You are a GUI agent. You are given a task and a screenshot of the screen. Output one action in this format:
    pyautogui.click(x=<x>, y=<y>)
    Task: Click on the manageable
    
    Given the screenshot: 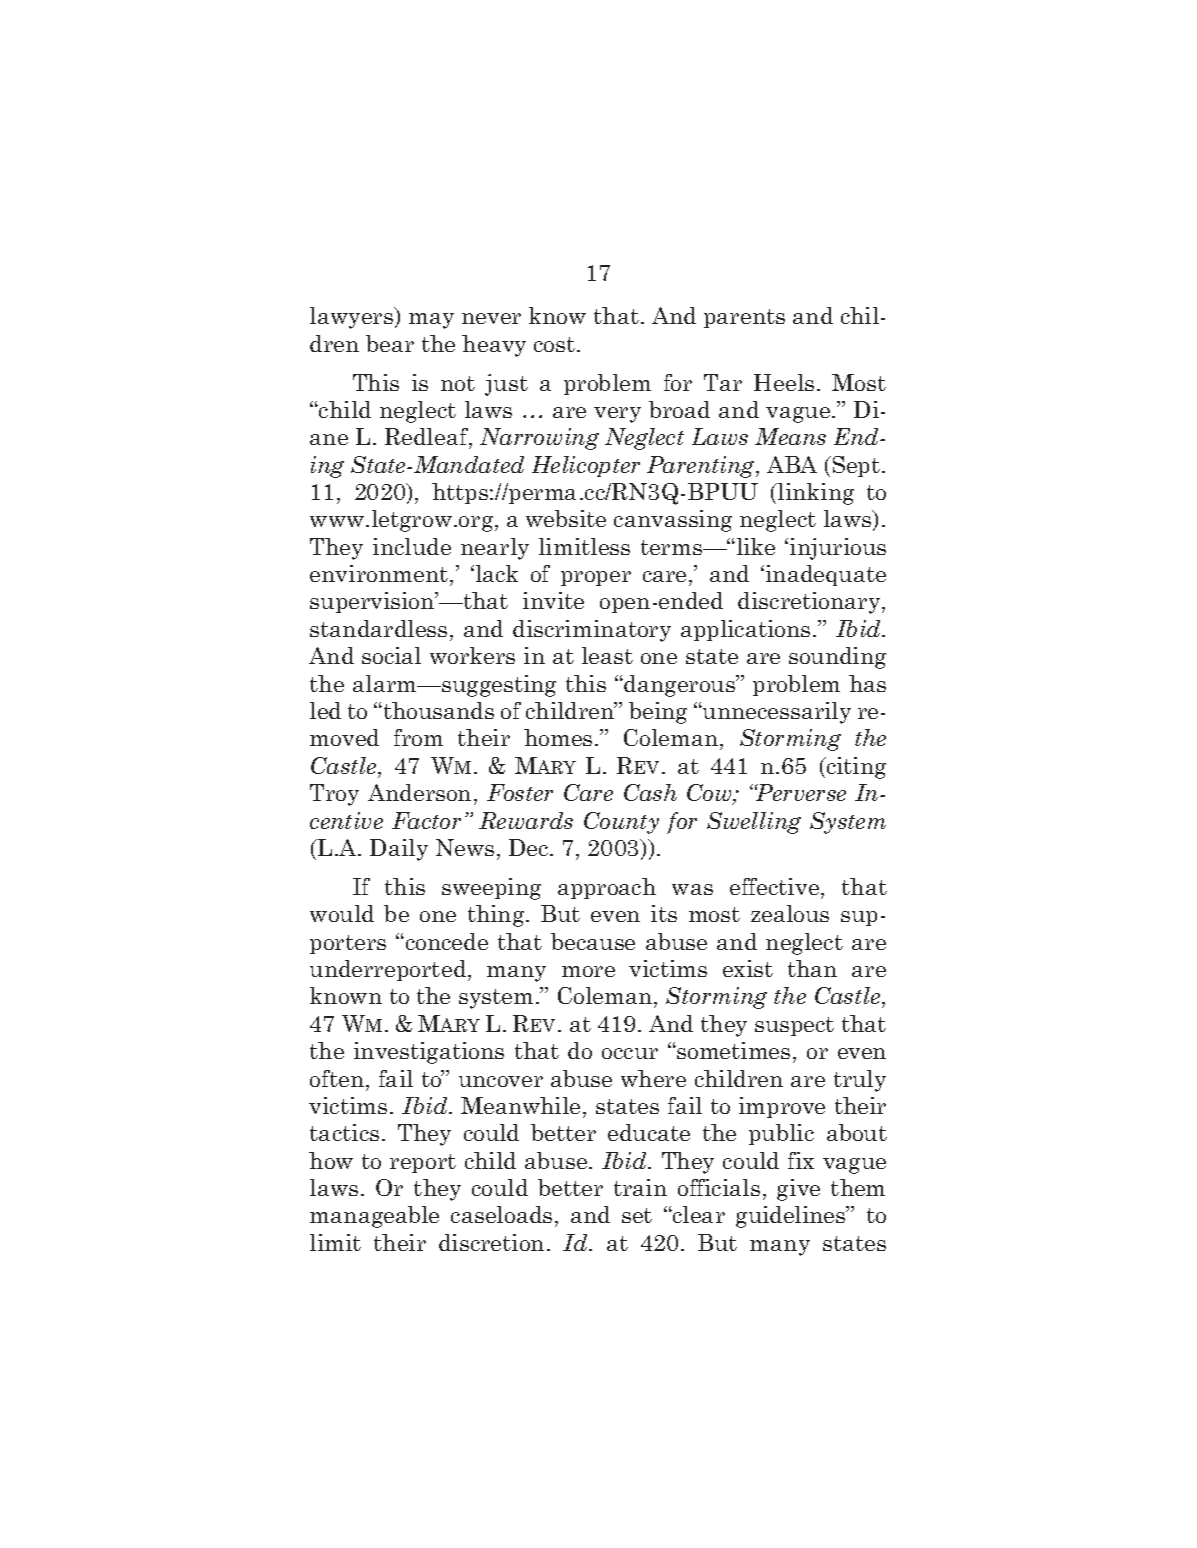 What is the action you would take?
    pyautogui.click(x=374, y=1217)
